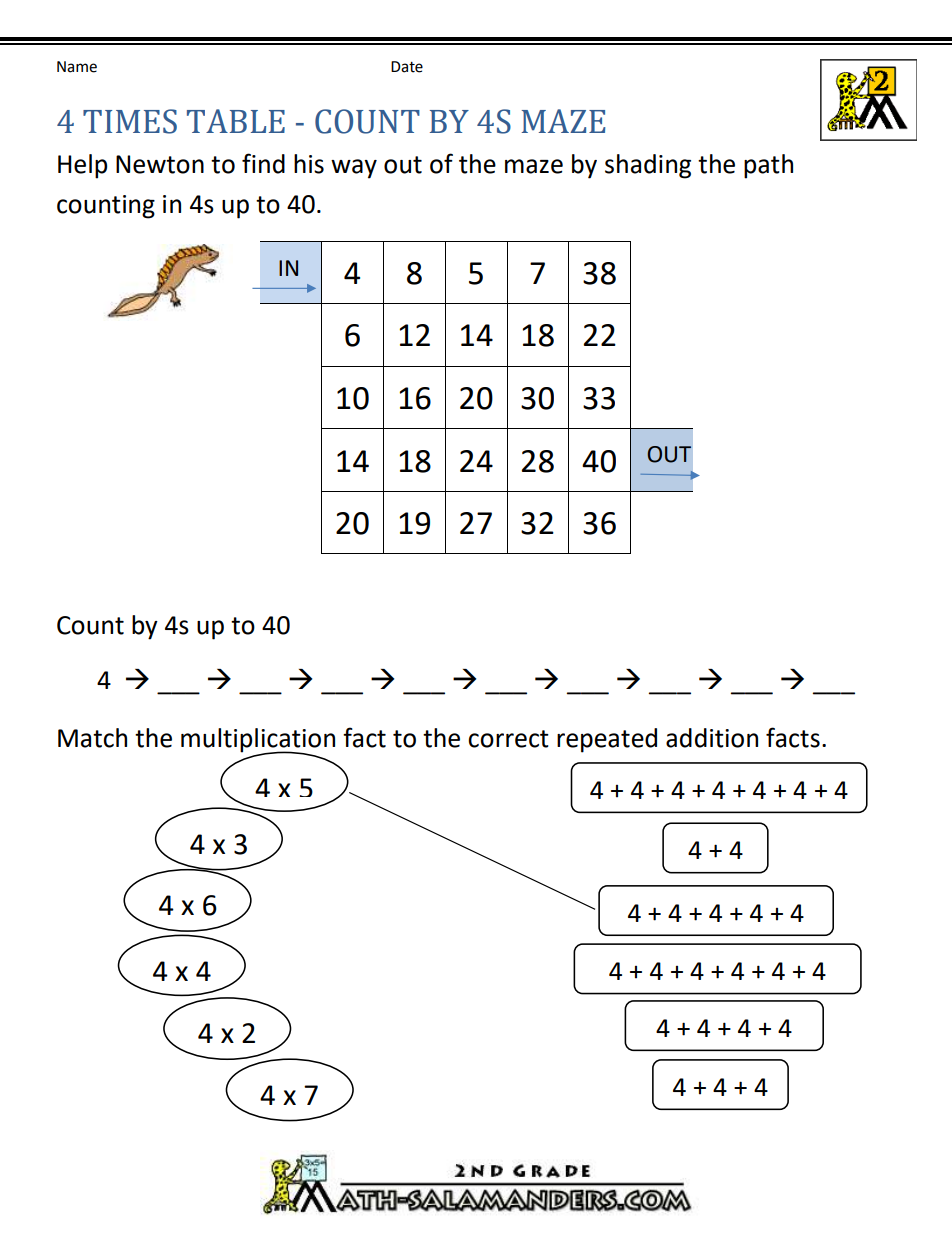 The width and height of the screenshot is (952, 1233). I want to click on repeated, so click(607, 740).
